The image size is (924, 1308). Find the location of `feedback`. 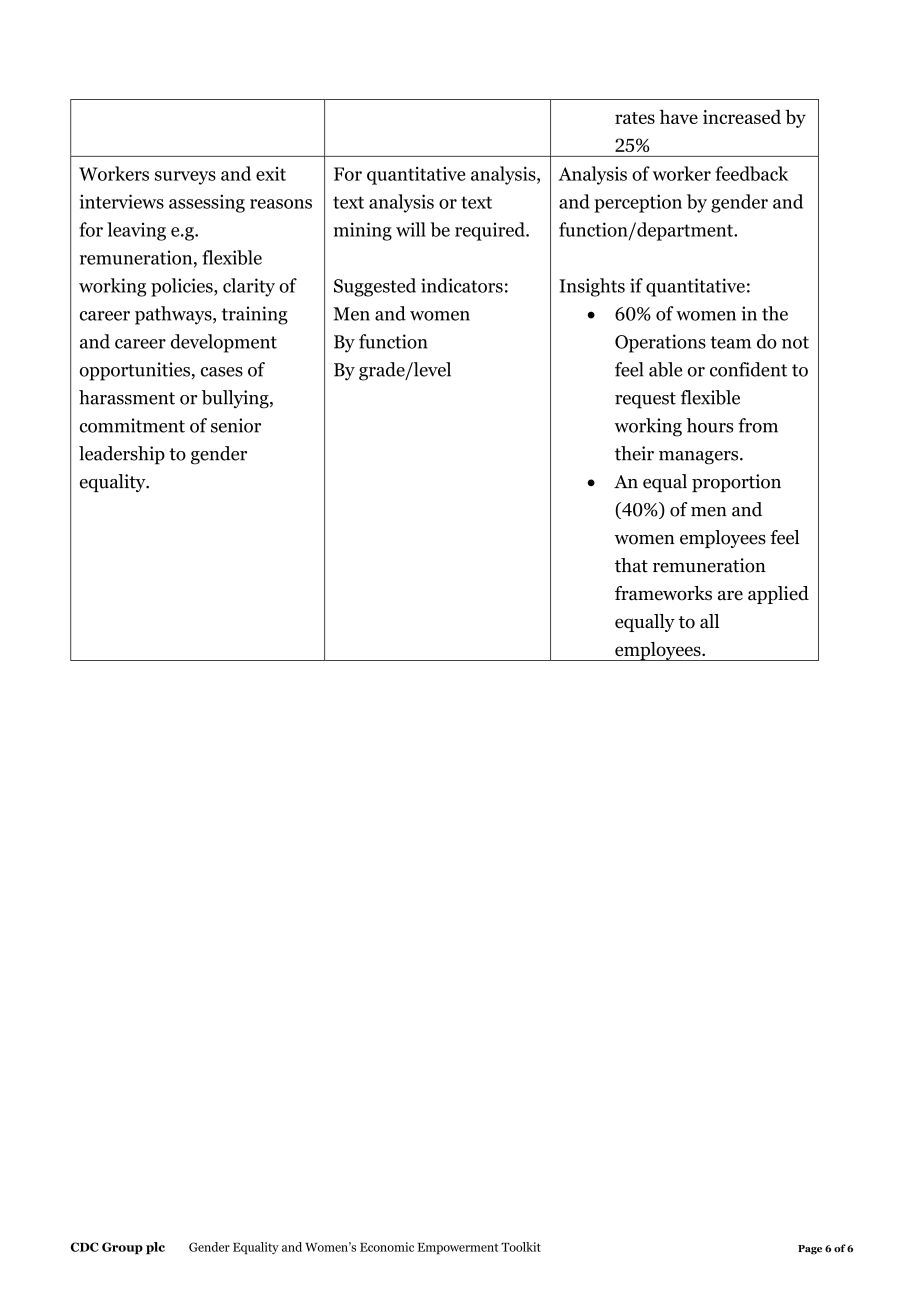

feedback is located at coordinates (751, 173).
